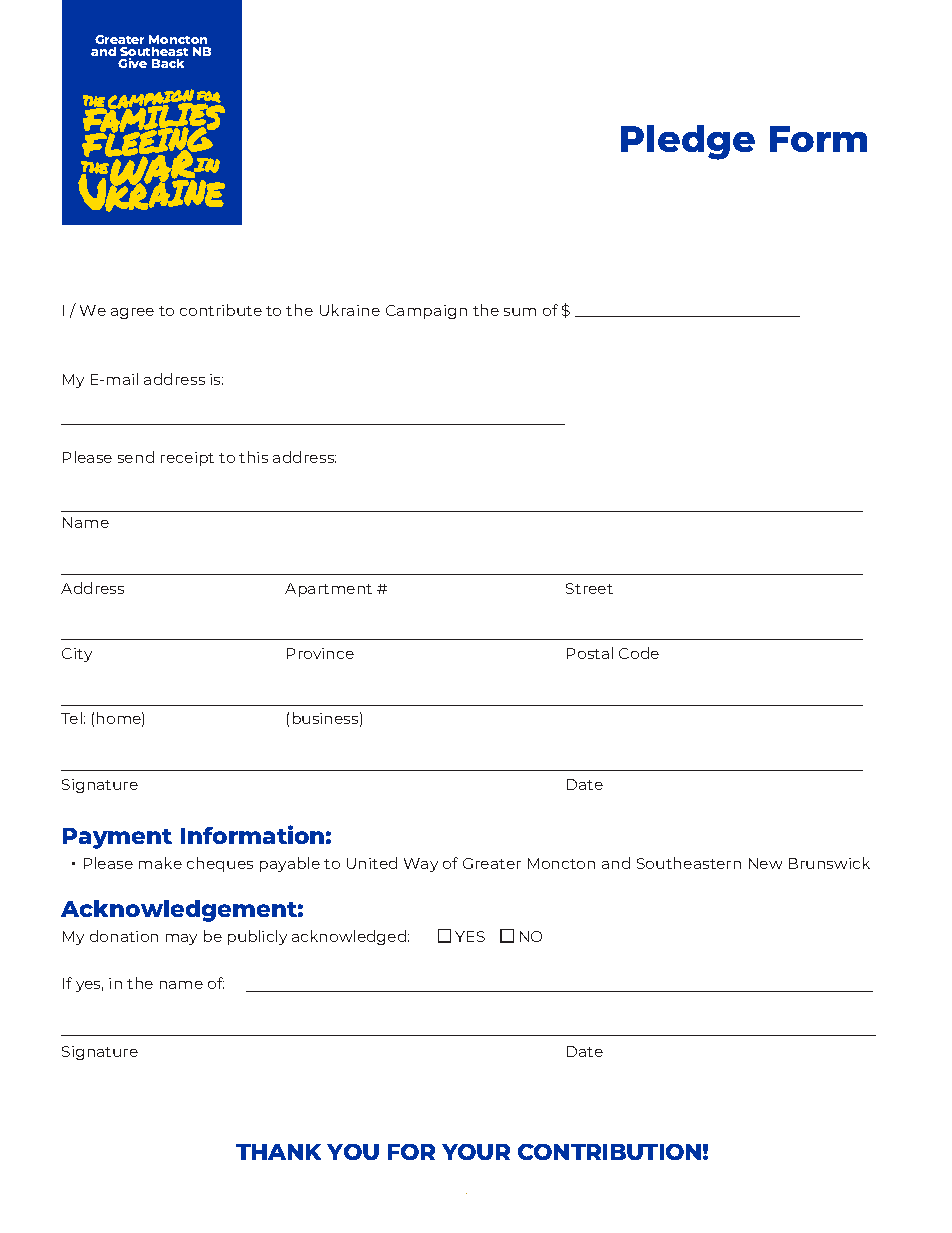 The image size is (952, 1233). What do you see at coordinates (426, 312) in the image?
I see `Campaign` at bounding box center [426, 312].
